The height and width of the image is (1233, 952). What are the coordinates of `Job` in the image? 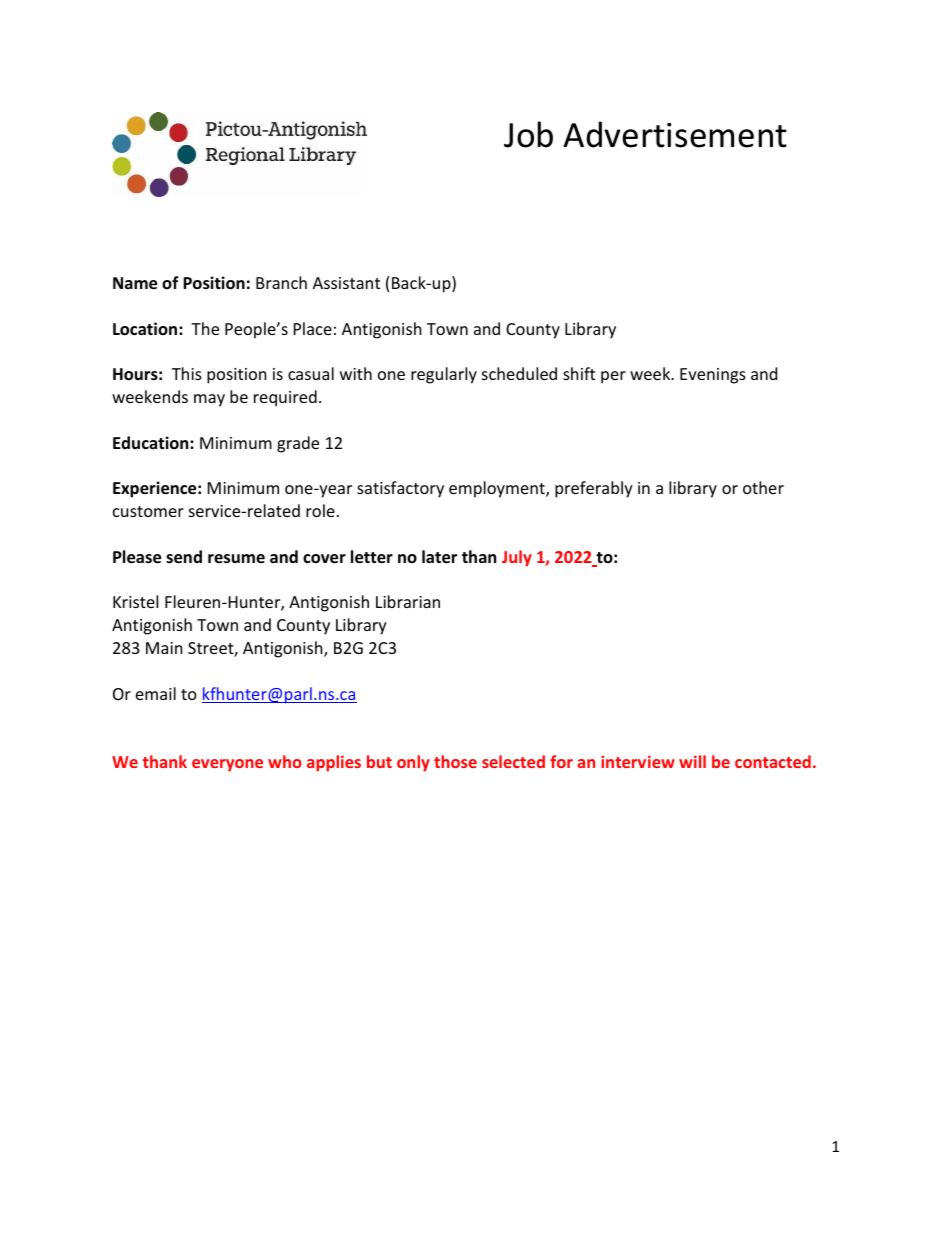 It's located at (528, 134).
